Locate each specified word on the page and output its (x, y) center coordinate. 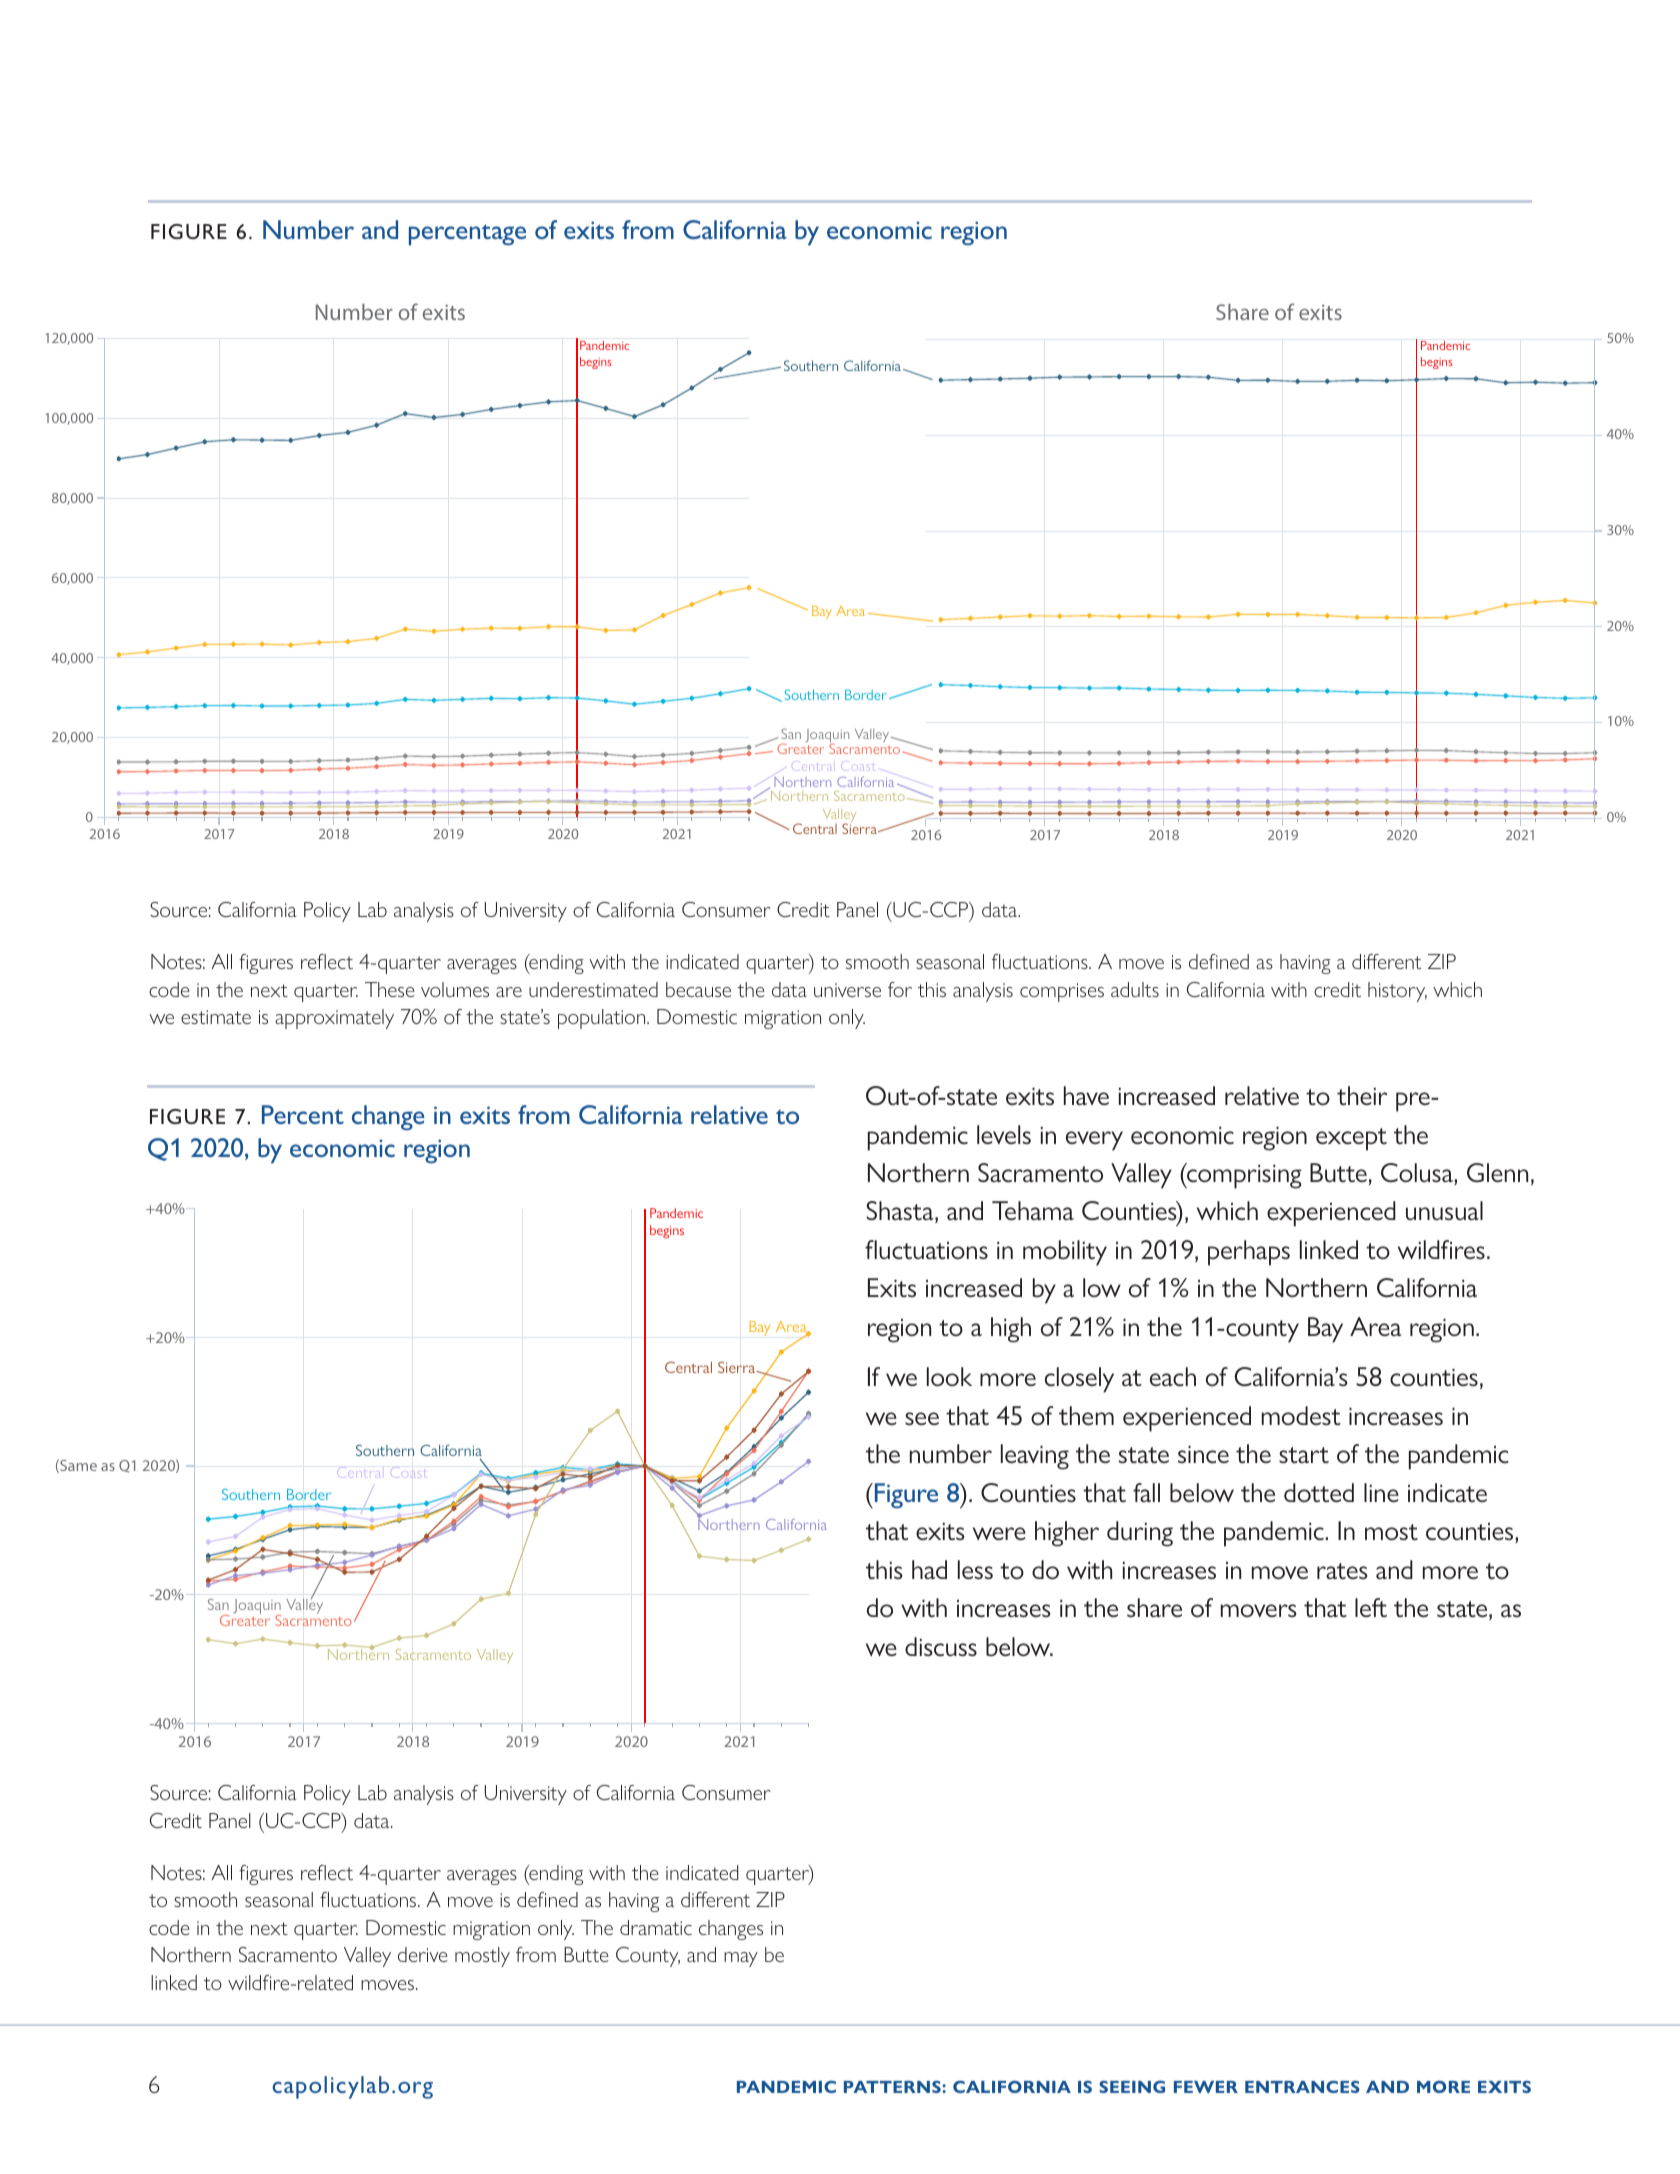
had (929, 1569)
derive (423, 1954)
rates (1342, 1571)
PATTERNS (893, 2086)
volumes (455, 989)
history (1397, 992)
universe (847, 990)
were (999, 1533)
